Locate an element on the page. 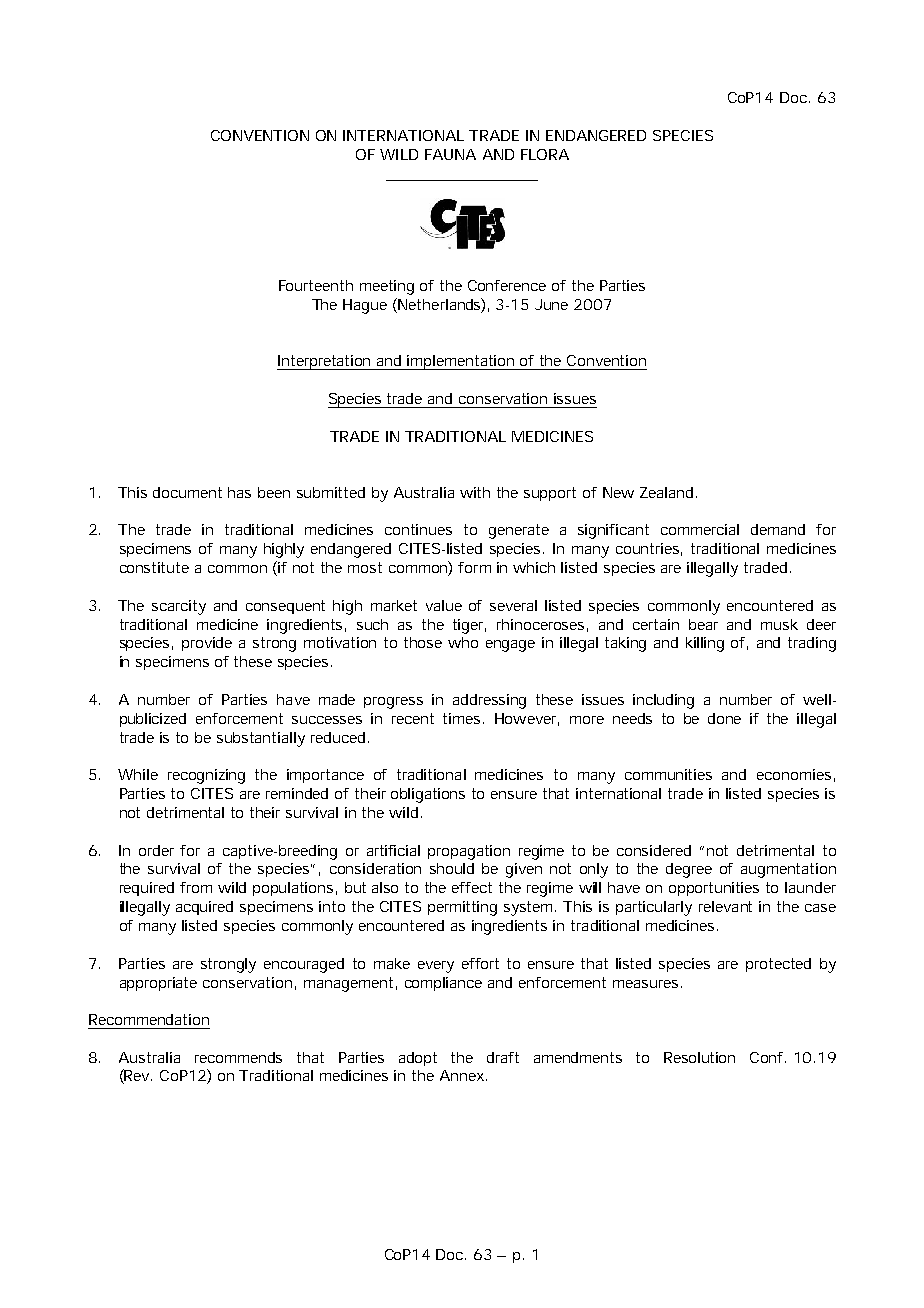 This image has width=924, height=1308. FAUNA is located at coordinates (450, 154).
